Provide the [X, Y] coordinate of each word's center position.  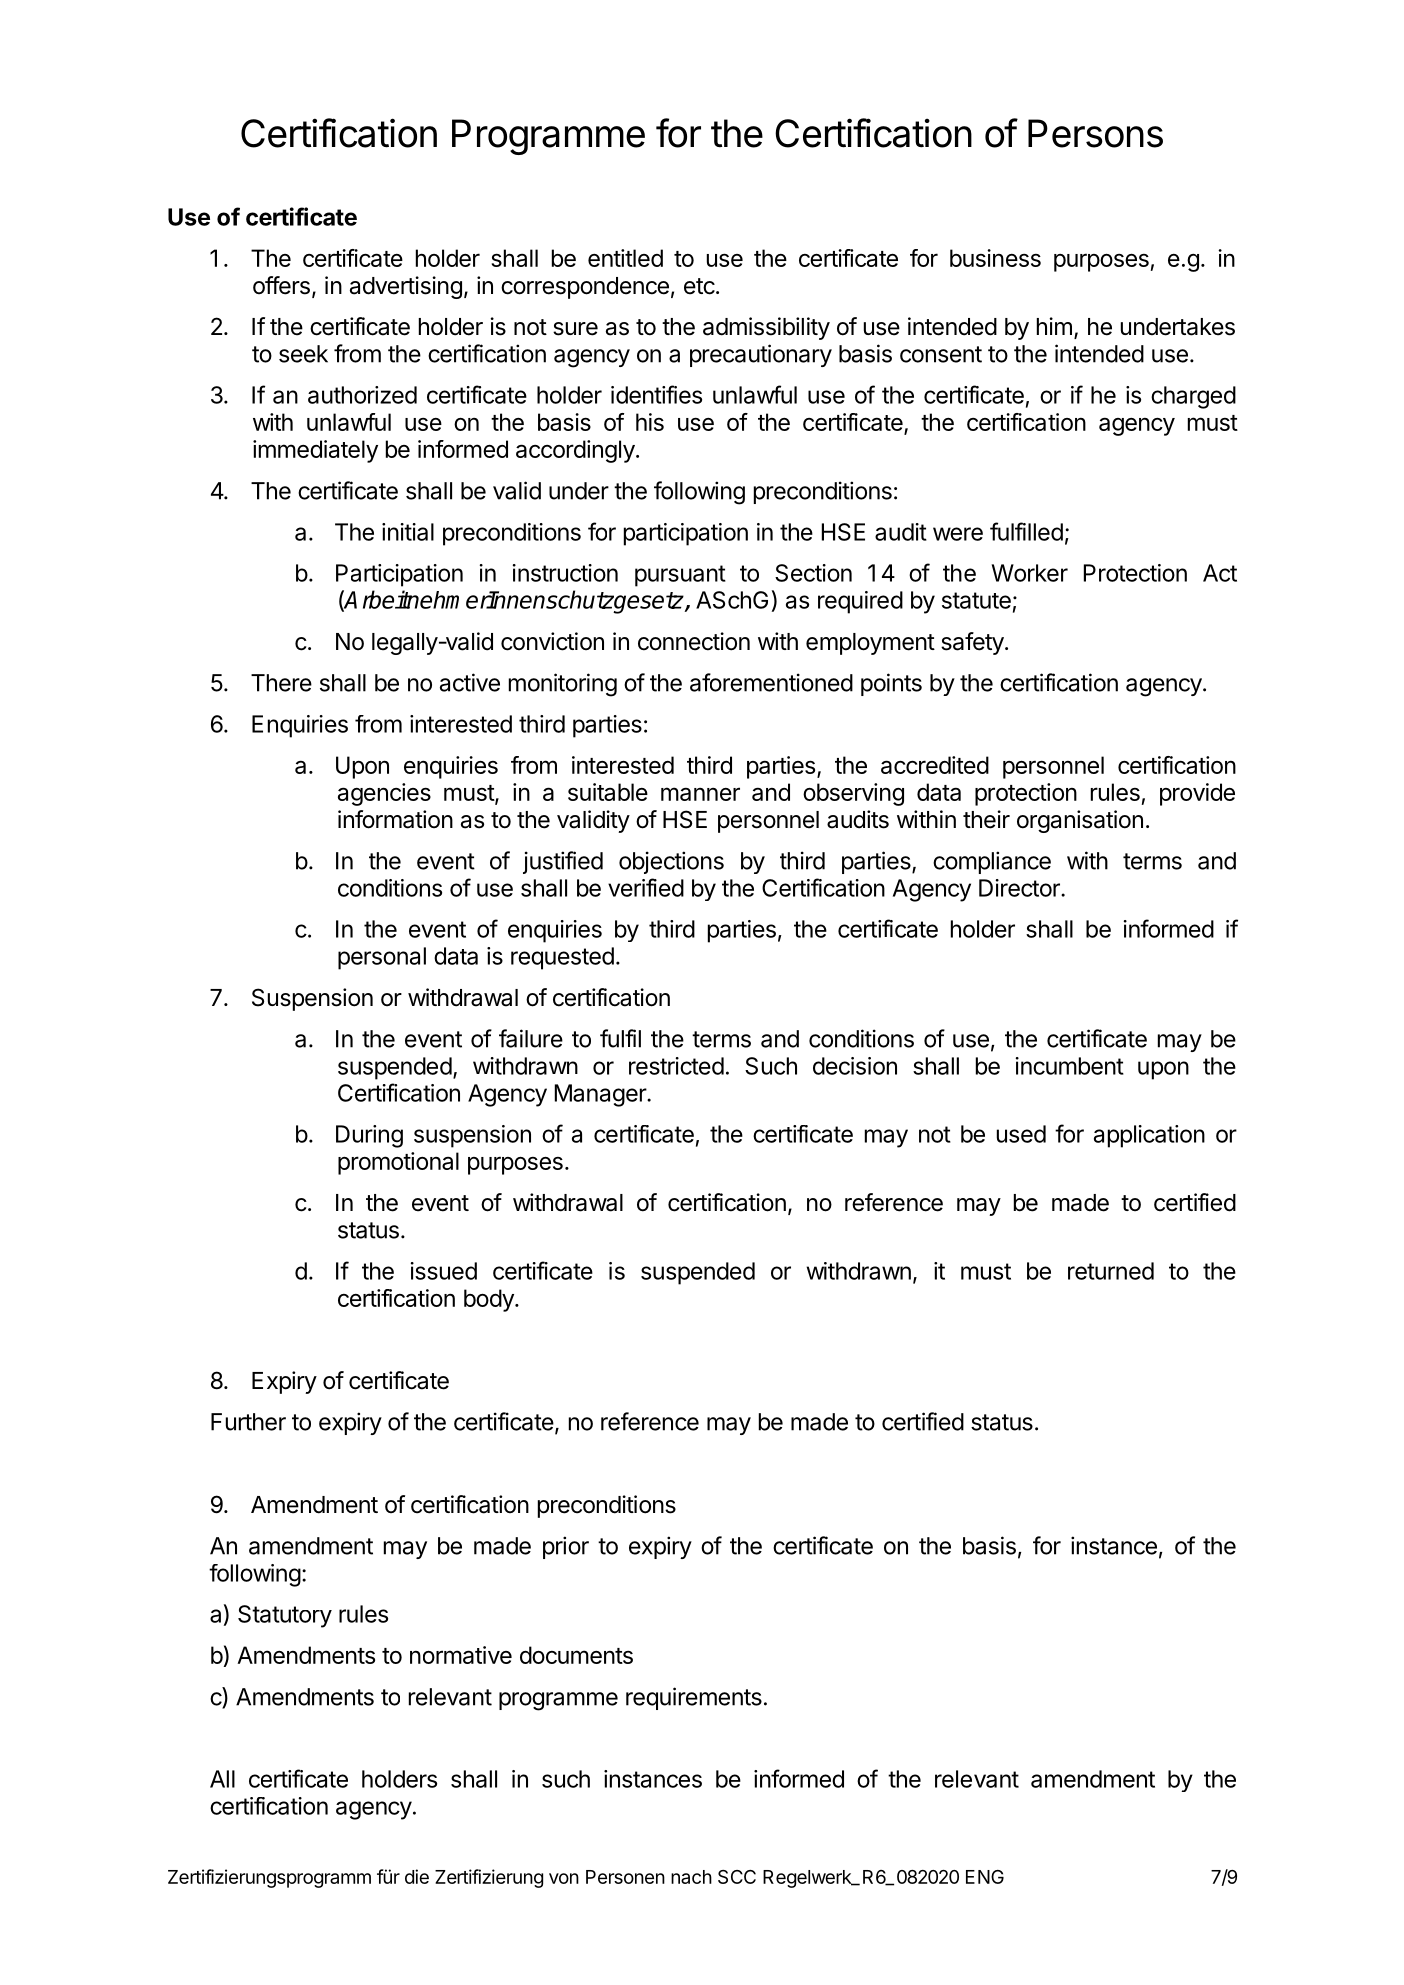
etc [699, 286]
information [395, 819]
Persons [1095, 133]
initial [408, 532]
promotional [398, 1163]
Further [248, 1422]
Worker [1030, 573]
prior [566, 1547]
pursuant [680, 576]
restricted [676, 1066]
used [1021, 1134]
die [417, 1876]
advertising [406, 287]
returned [1111, 1271]
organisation [1080, 821]
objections [671, 862]
